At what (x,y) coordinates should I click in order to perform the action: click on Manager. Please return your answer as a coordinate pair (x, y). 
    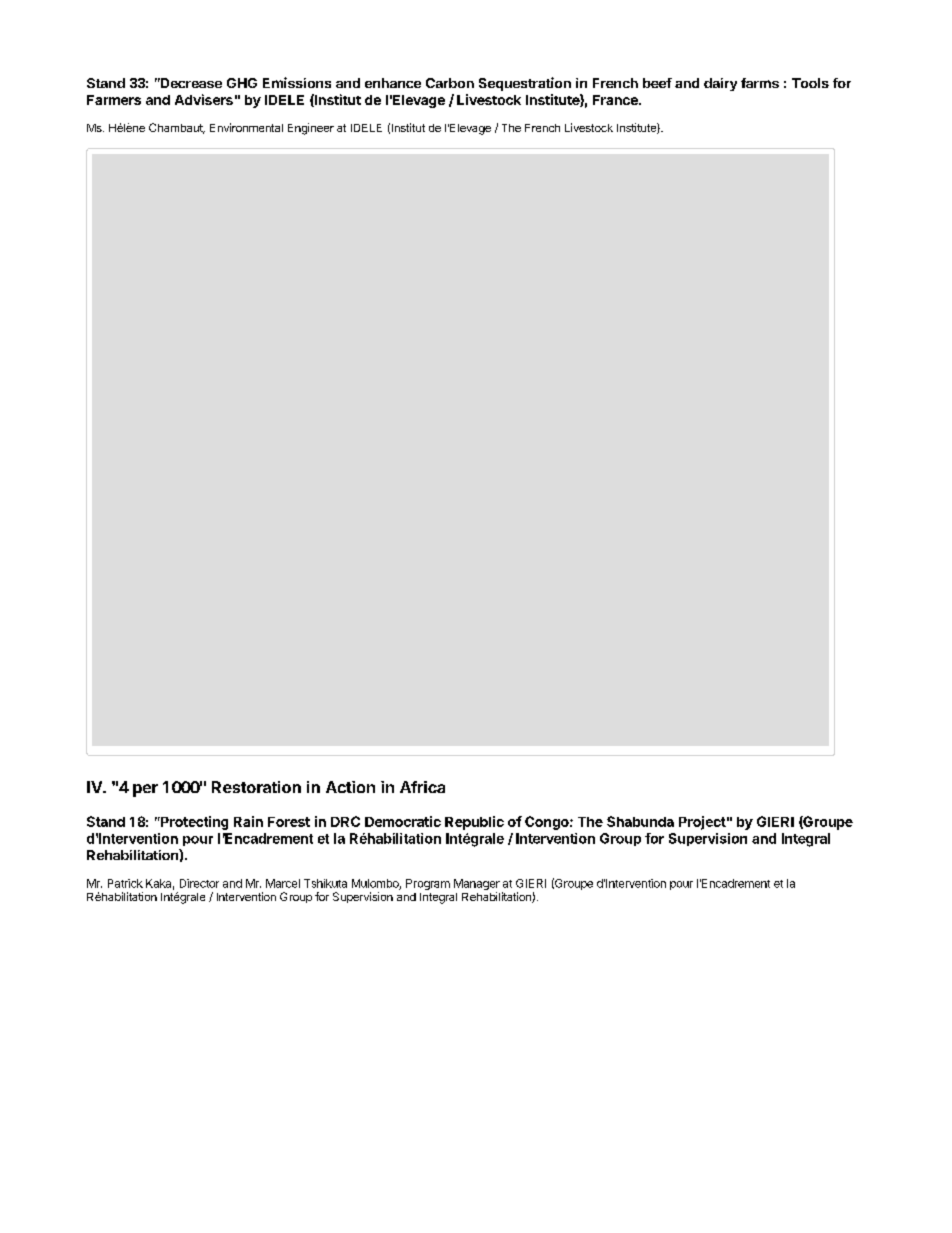
    Looking at the image, I should click on (477, 884).
